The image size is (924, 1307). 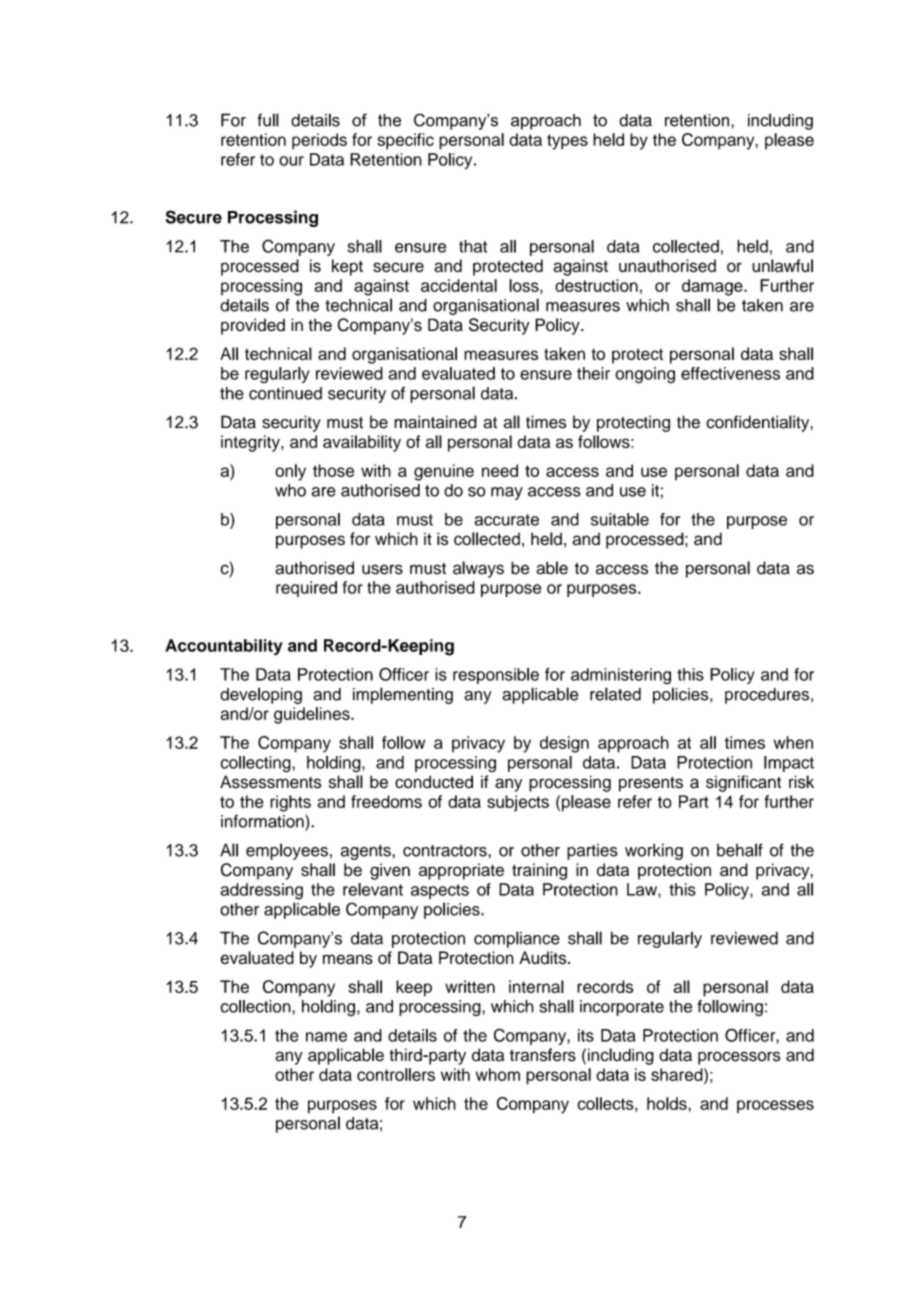 I want to click on Assessments, so click(x=271, y=782).
